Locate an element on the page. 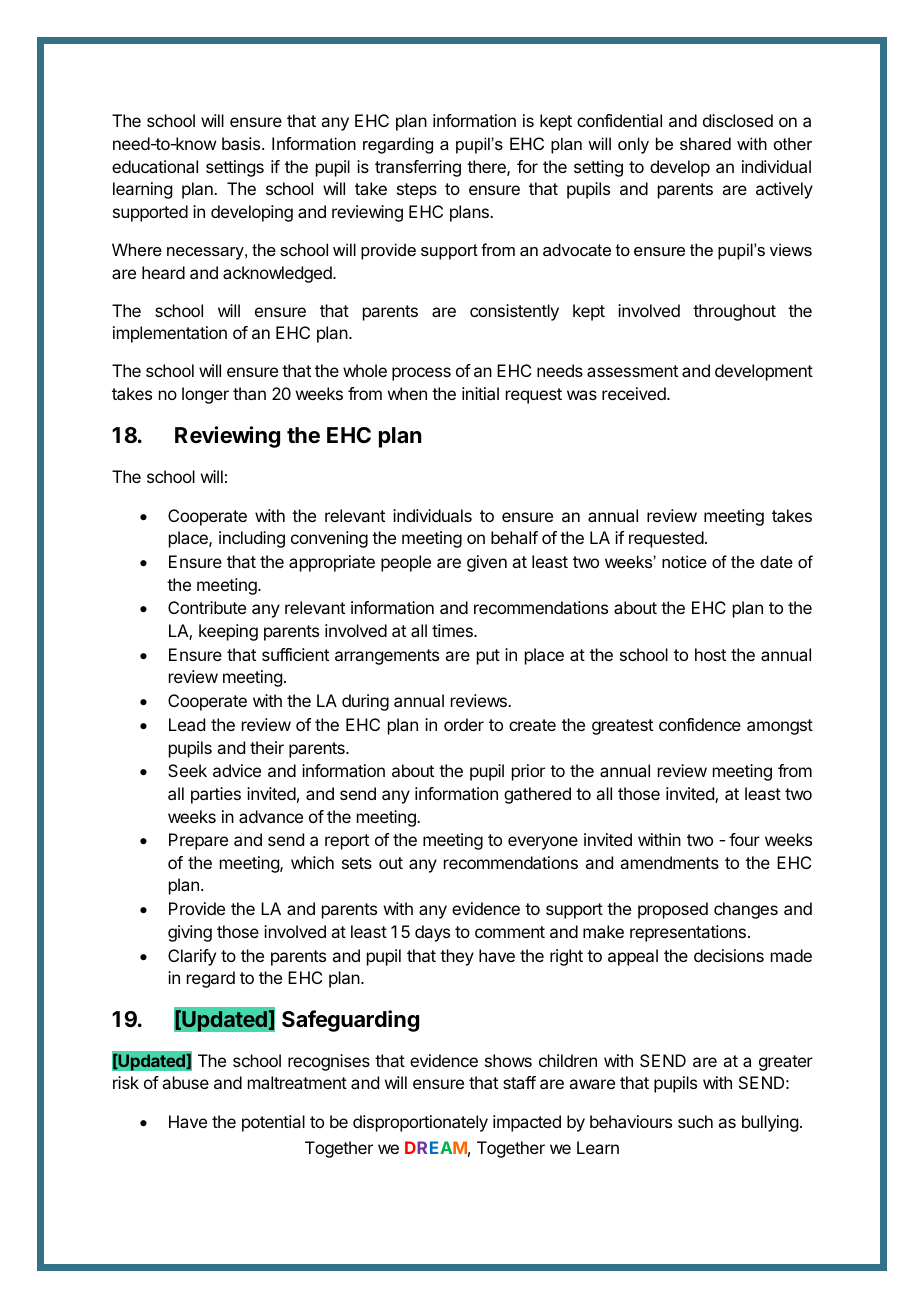 This image has width=924, height=1308. days is located at coordinates (432, 933).
